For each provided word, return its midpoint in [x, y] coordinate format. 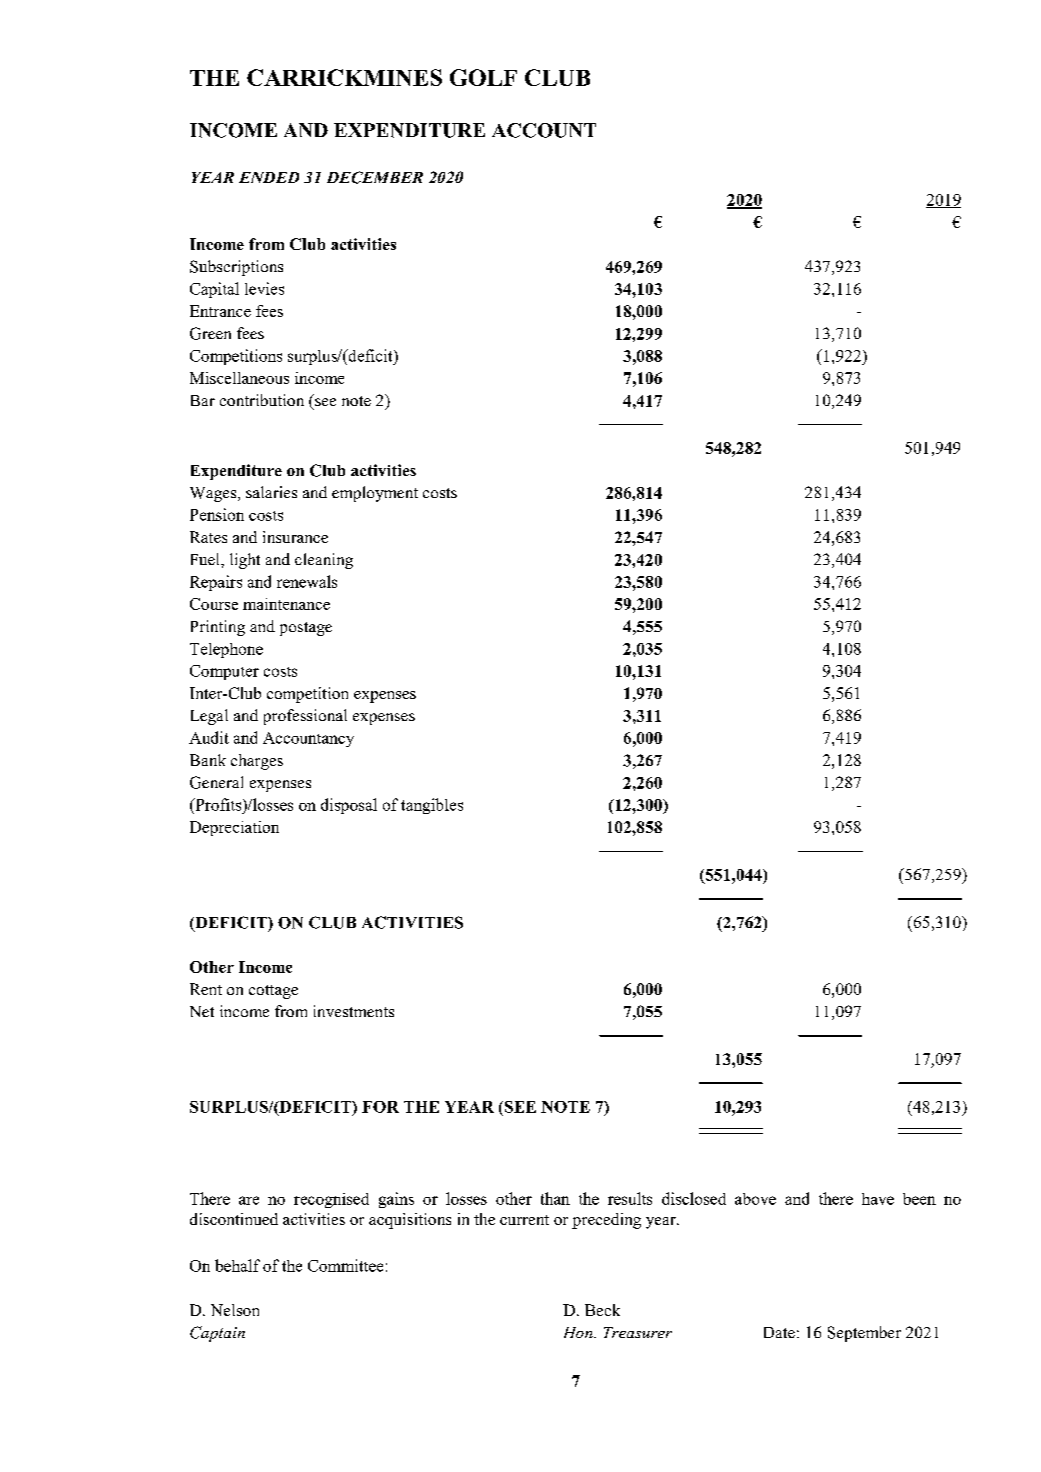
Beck [602, 1310]
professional [305, 717]
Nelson [235, 1310]
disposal [349, 806]
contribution [262, 400]
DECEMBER [375, 177]
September [864, 1334]
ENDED [269, 177]
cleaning [324, 561]
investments [354, 1011]
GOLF [483, 77]
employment [375, 494]
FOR [380, 1107]
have [878, 1199]
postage [306, 629]
